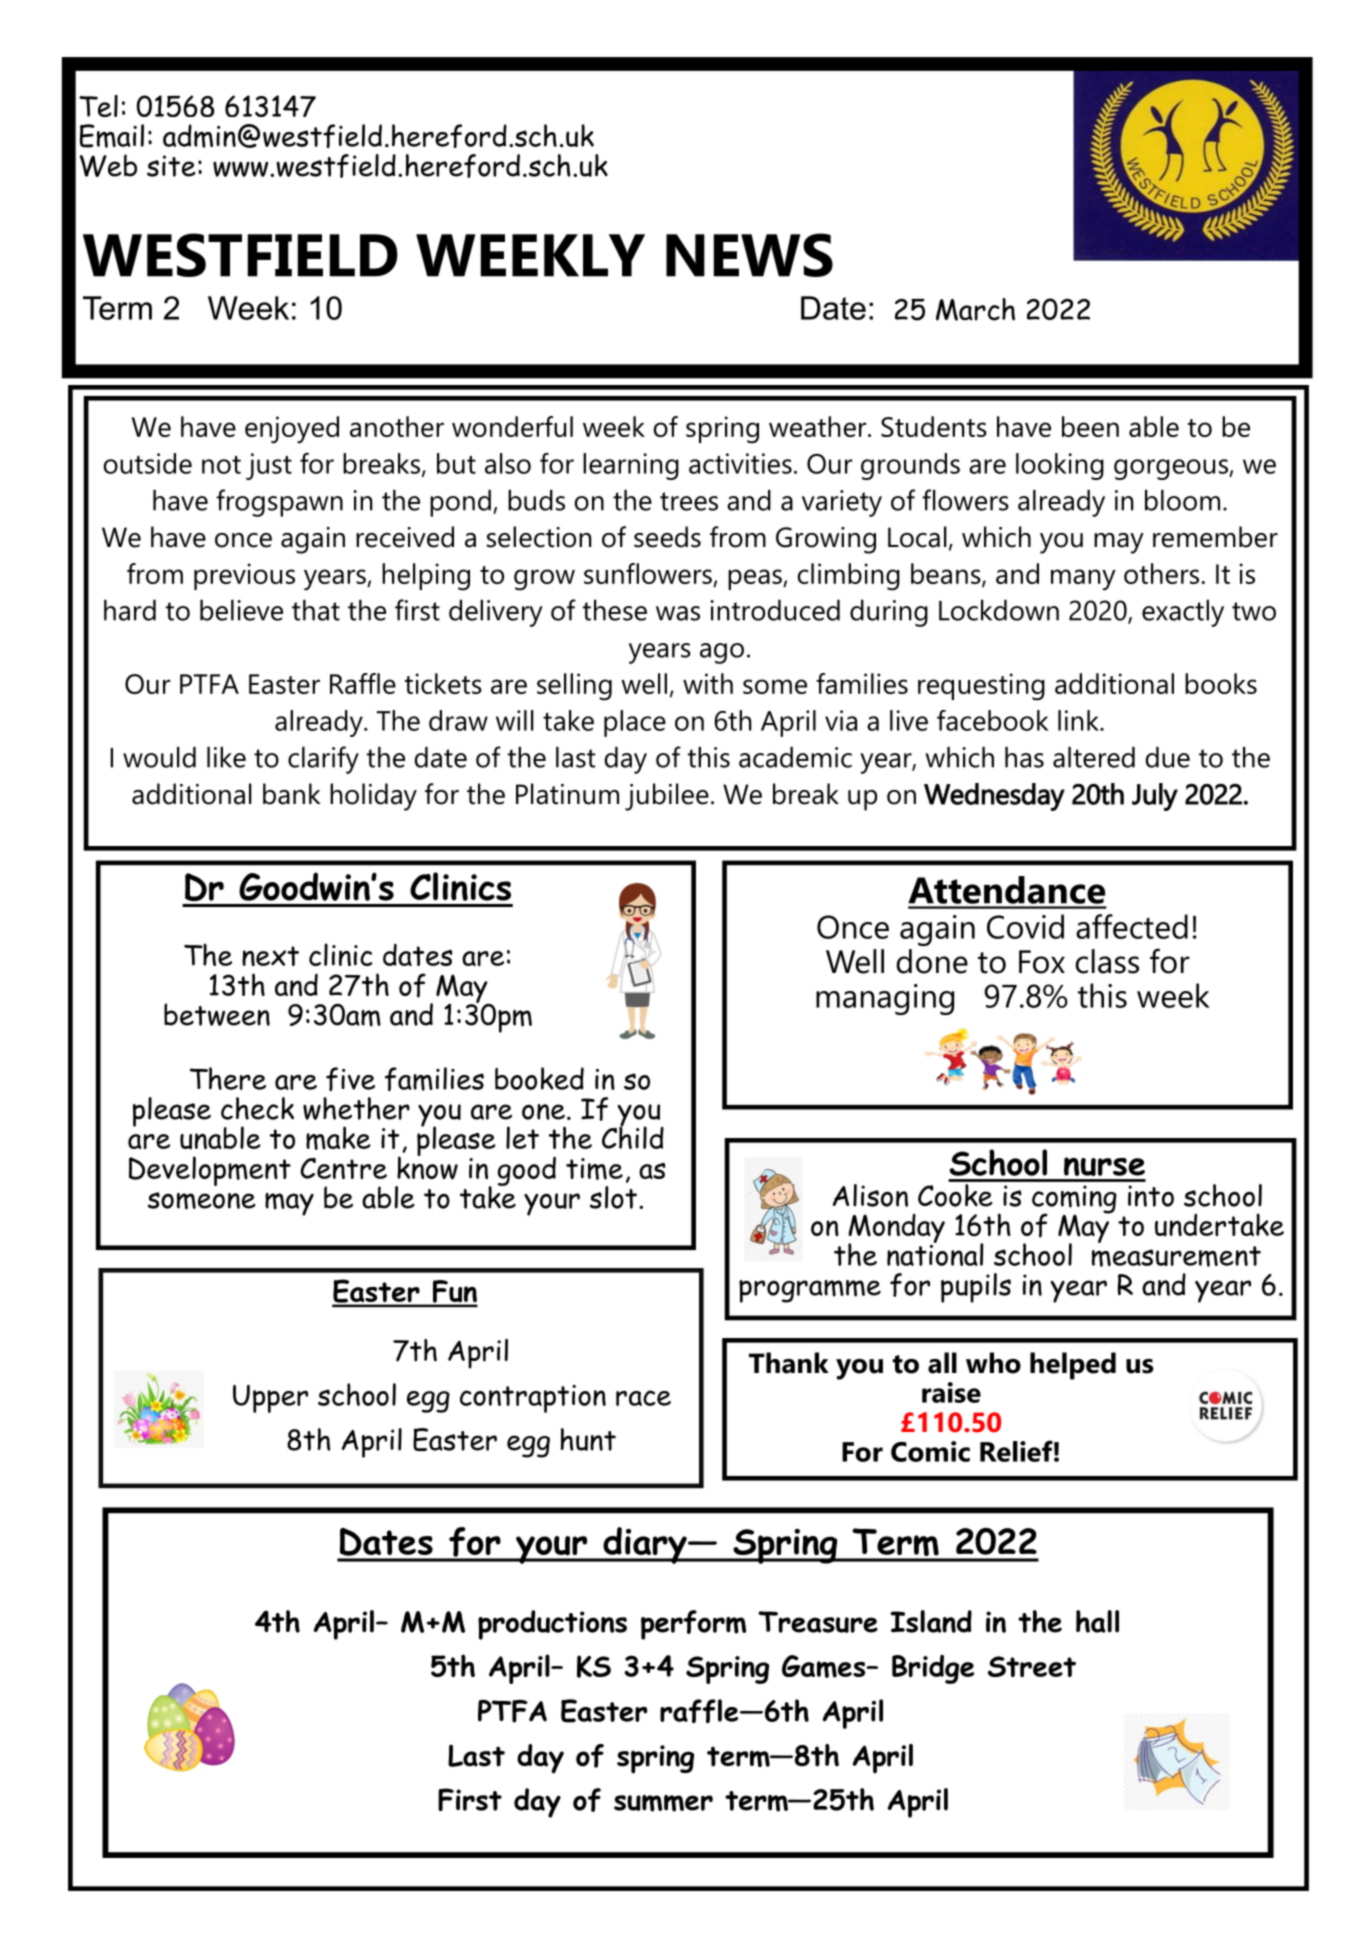 This image has width=1369, height=1936. I want to click on March, so click(975, 309).
